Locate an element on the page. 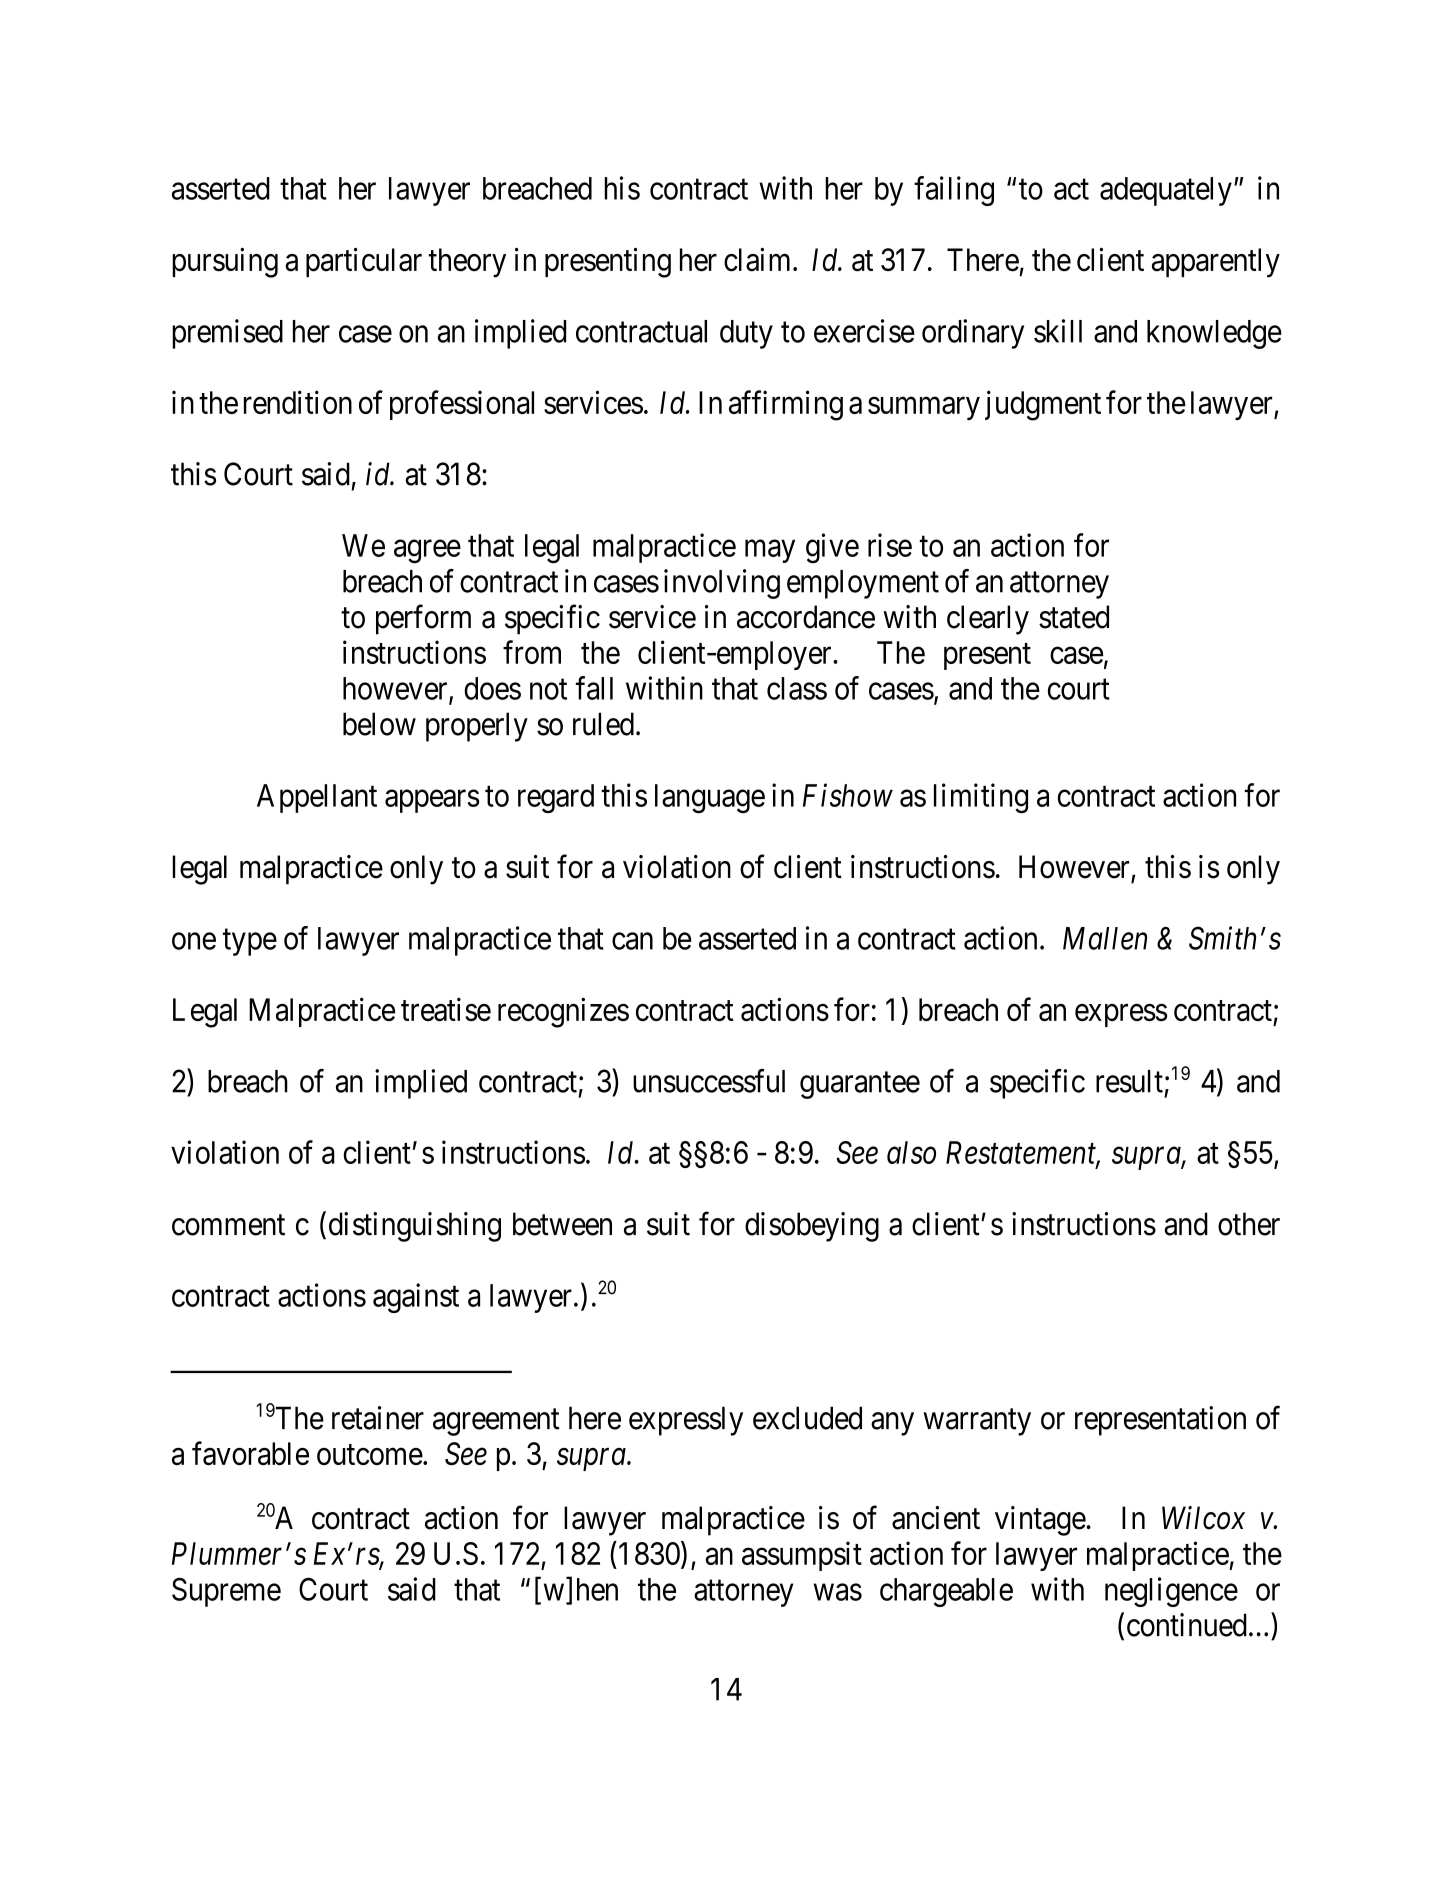 This document has width=1451, height=1878. claim is located at coordinates (759, 260).
